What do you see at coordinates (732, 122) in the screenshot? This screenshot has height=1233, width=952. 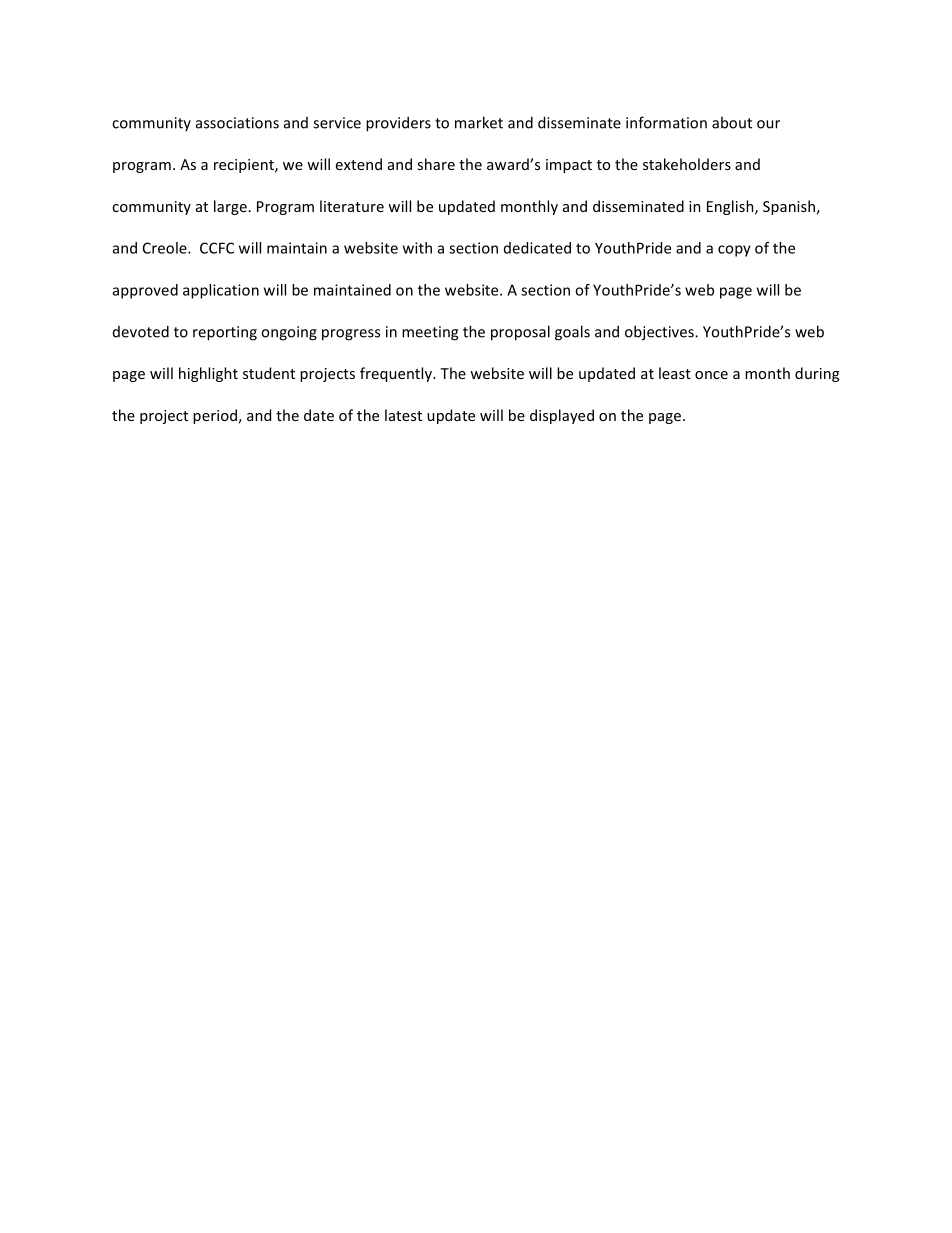 I see `about` at bounding box center [732, 122].
